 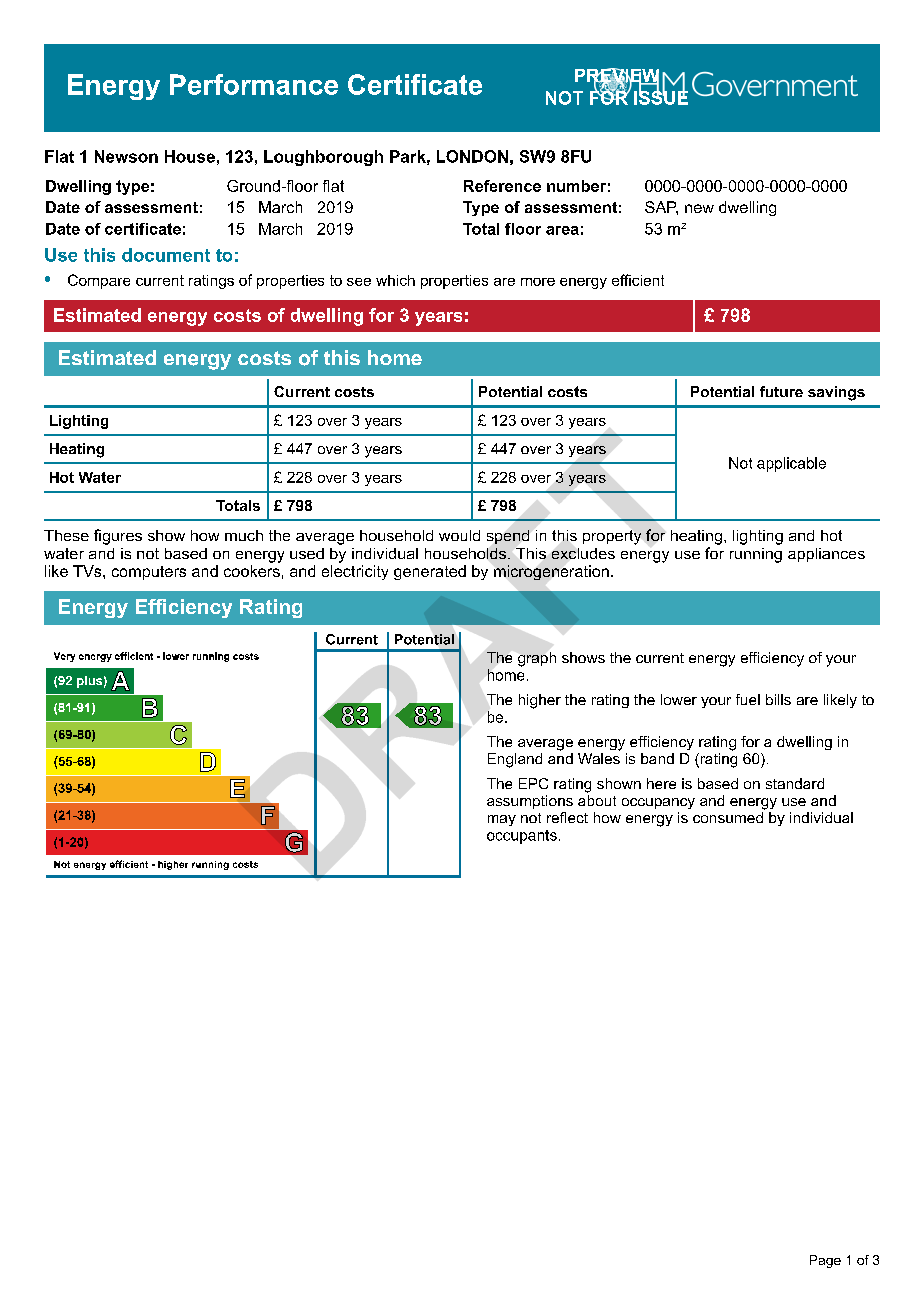 I want to click on computers, so click(x=149, y=573).
